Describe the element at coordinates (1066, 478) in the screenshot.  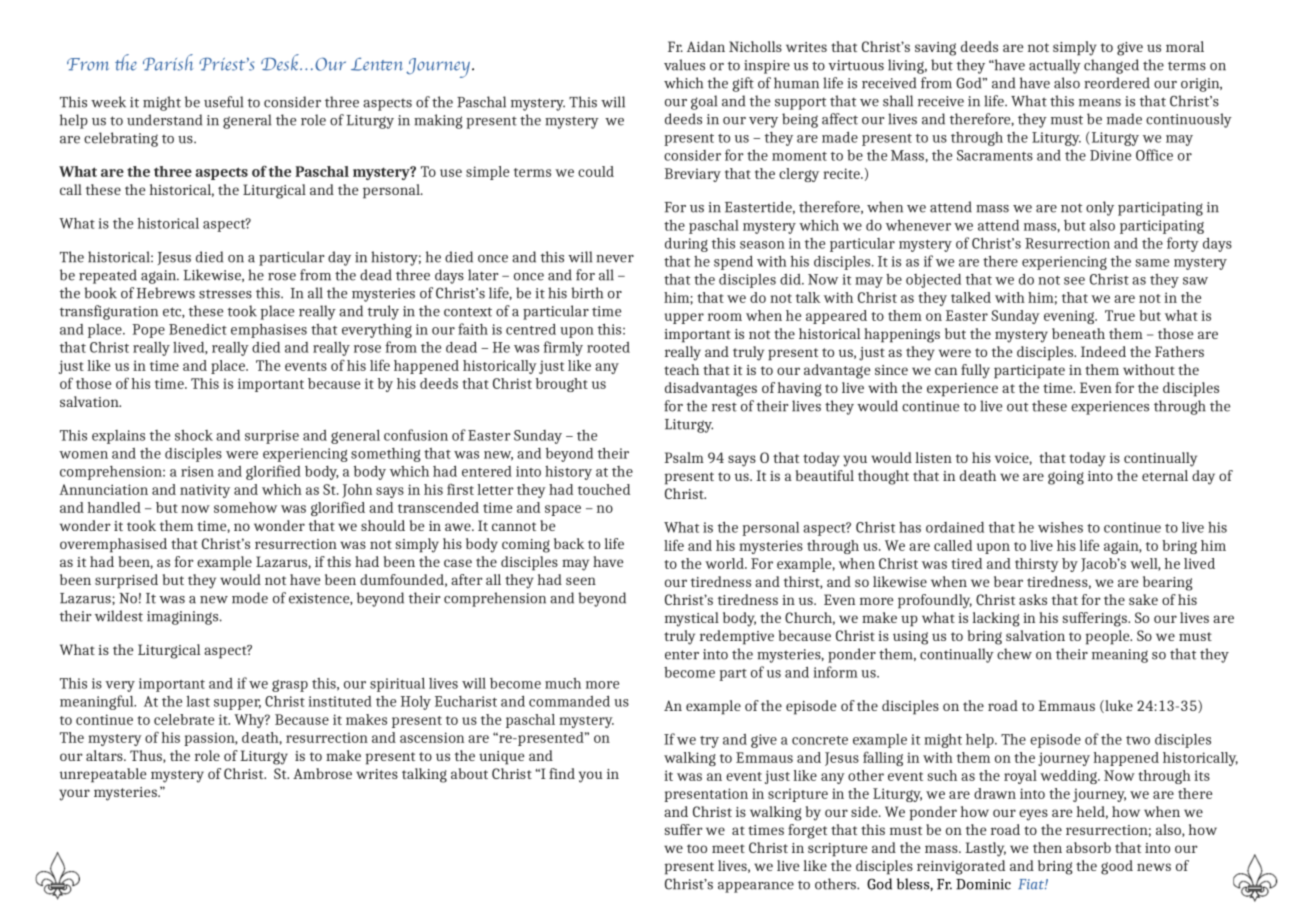
I see `going` at that location.
